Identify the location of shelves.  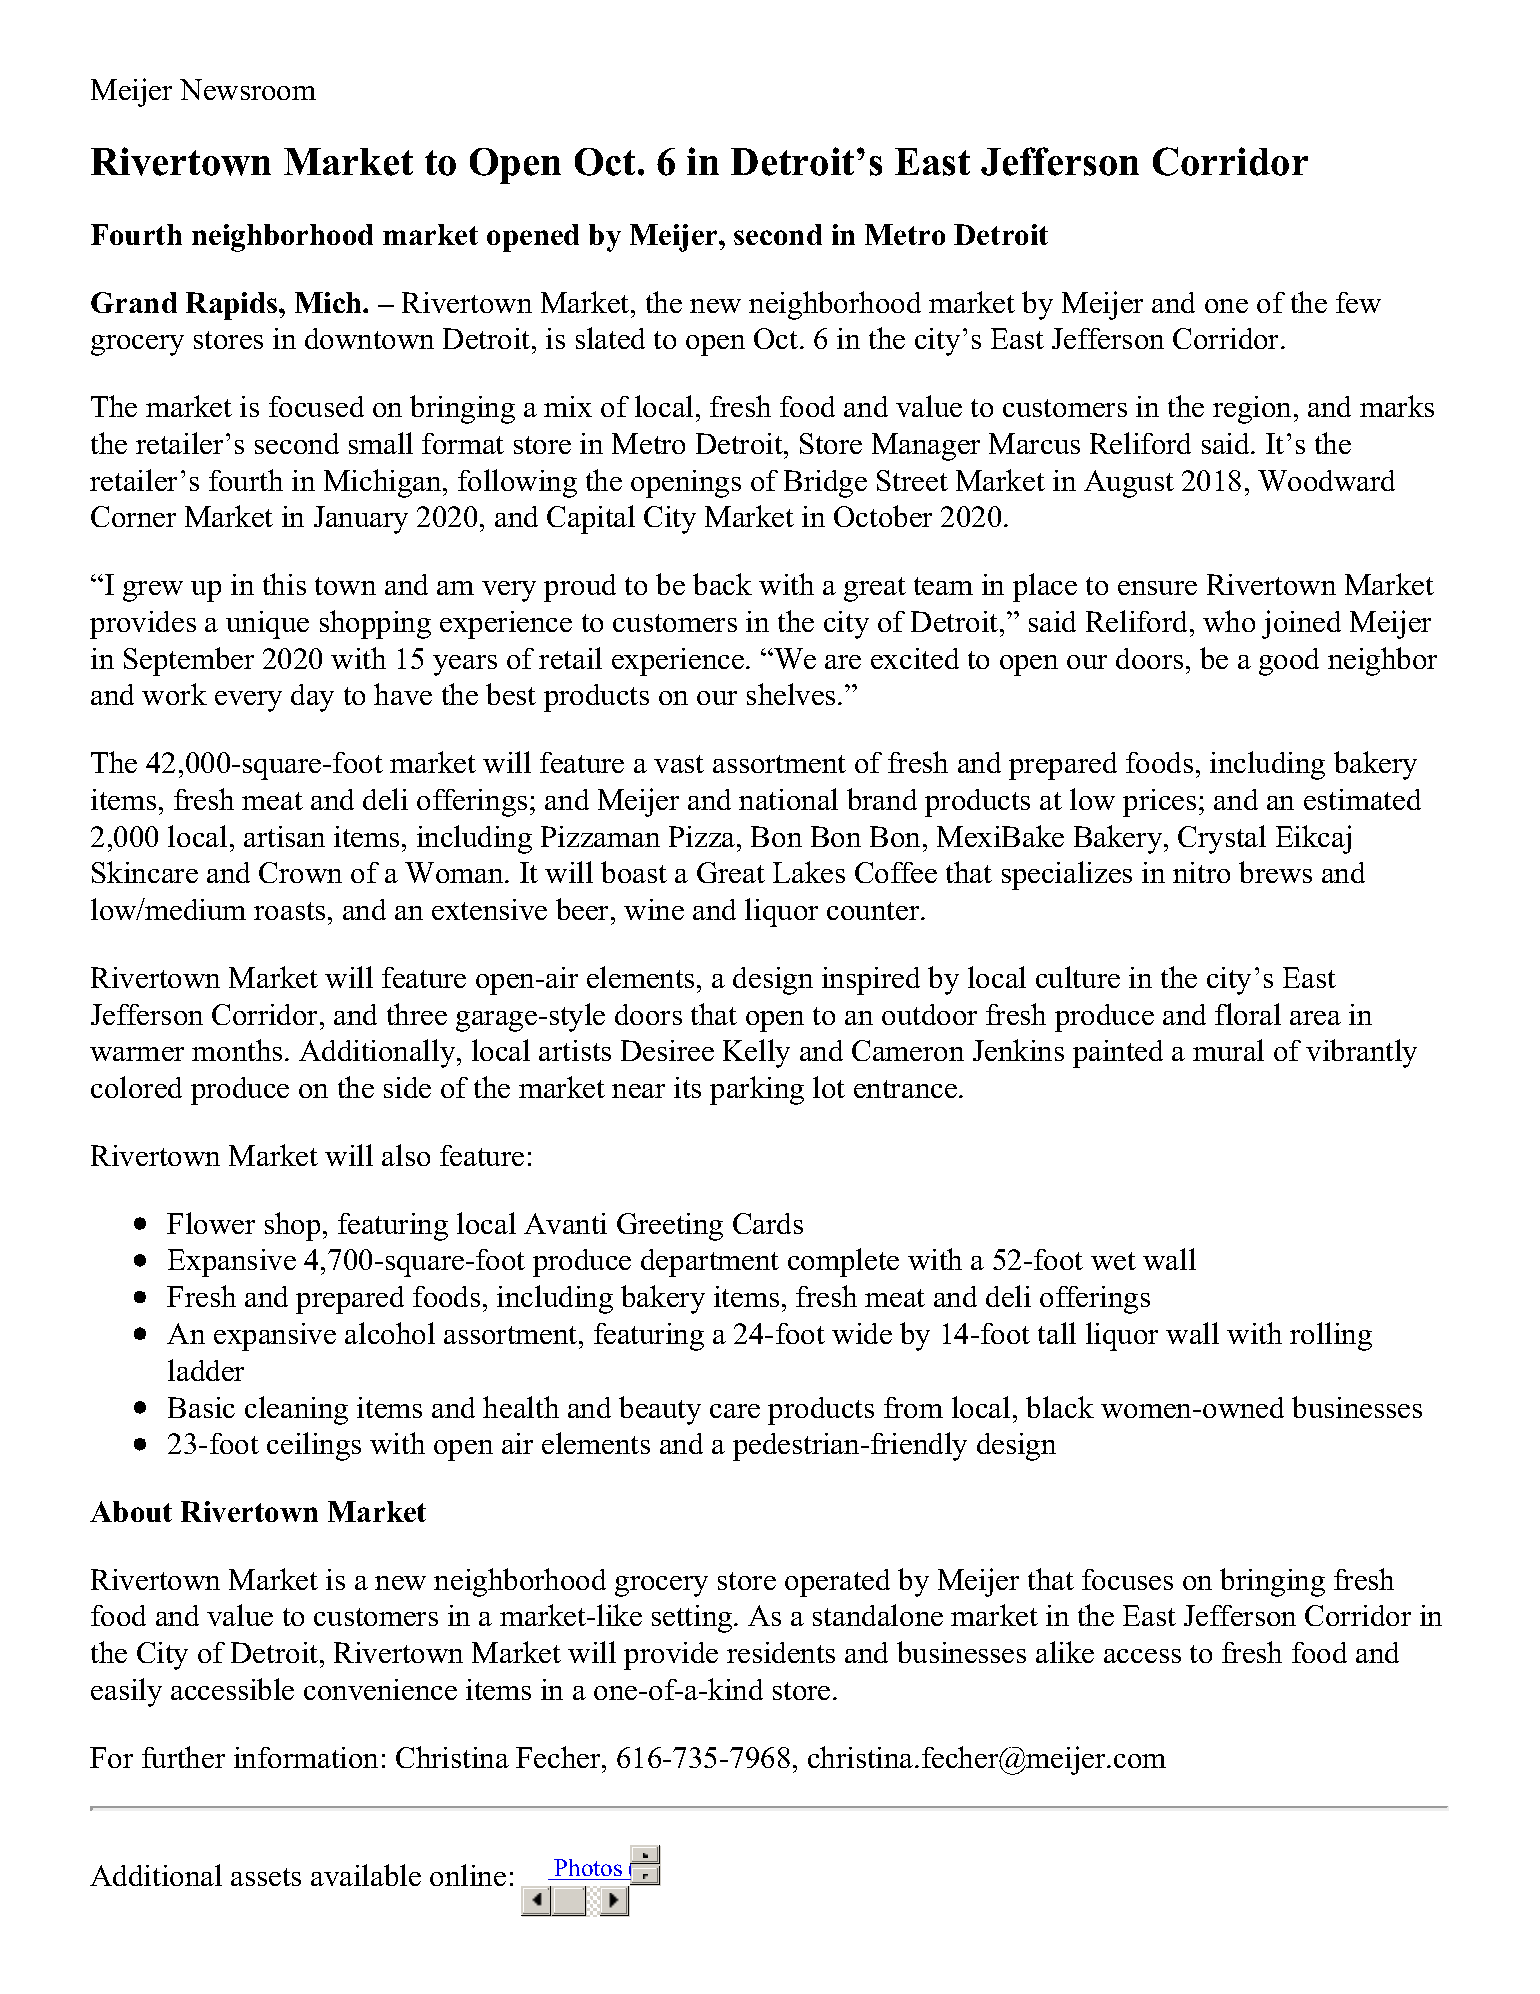
(791, 694).
